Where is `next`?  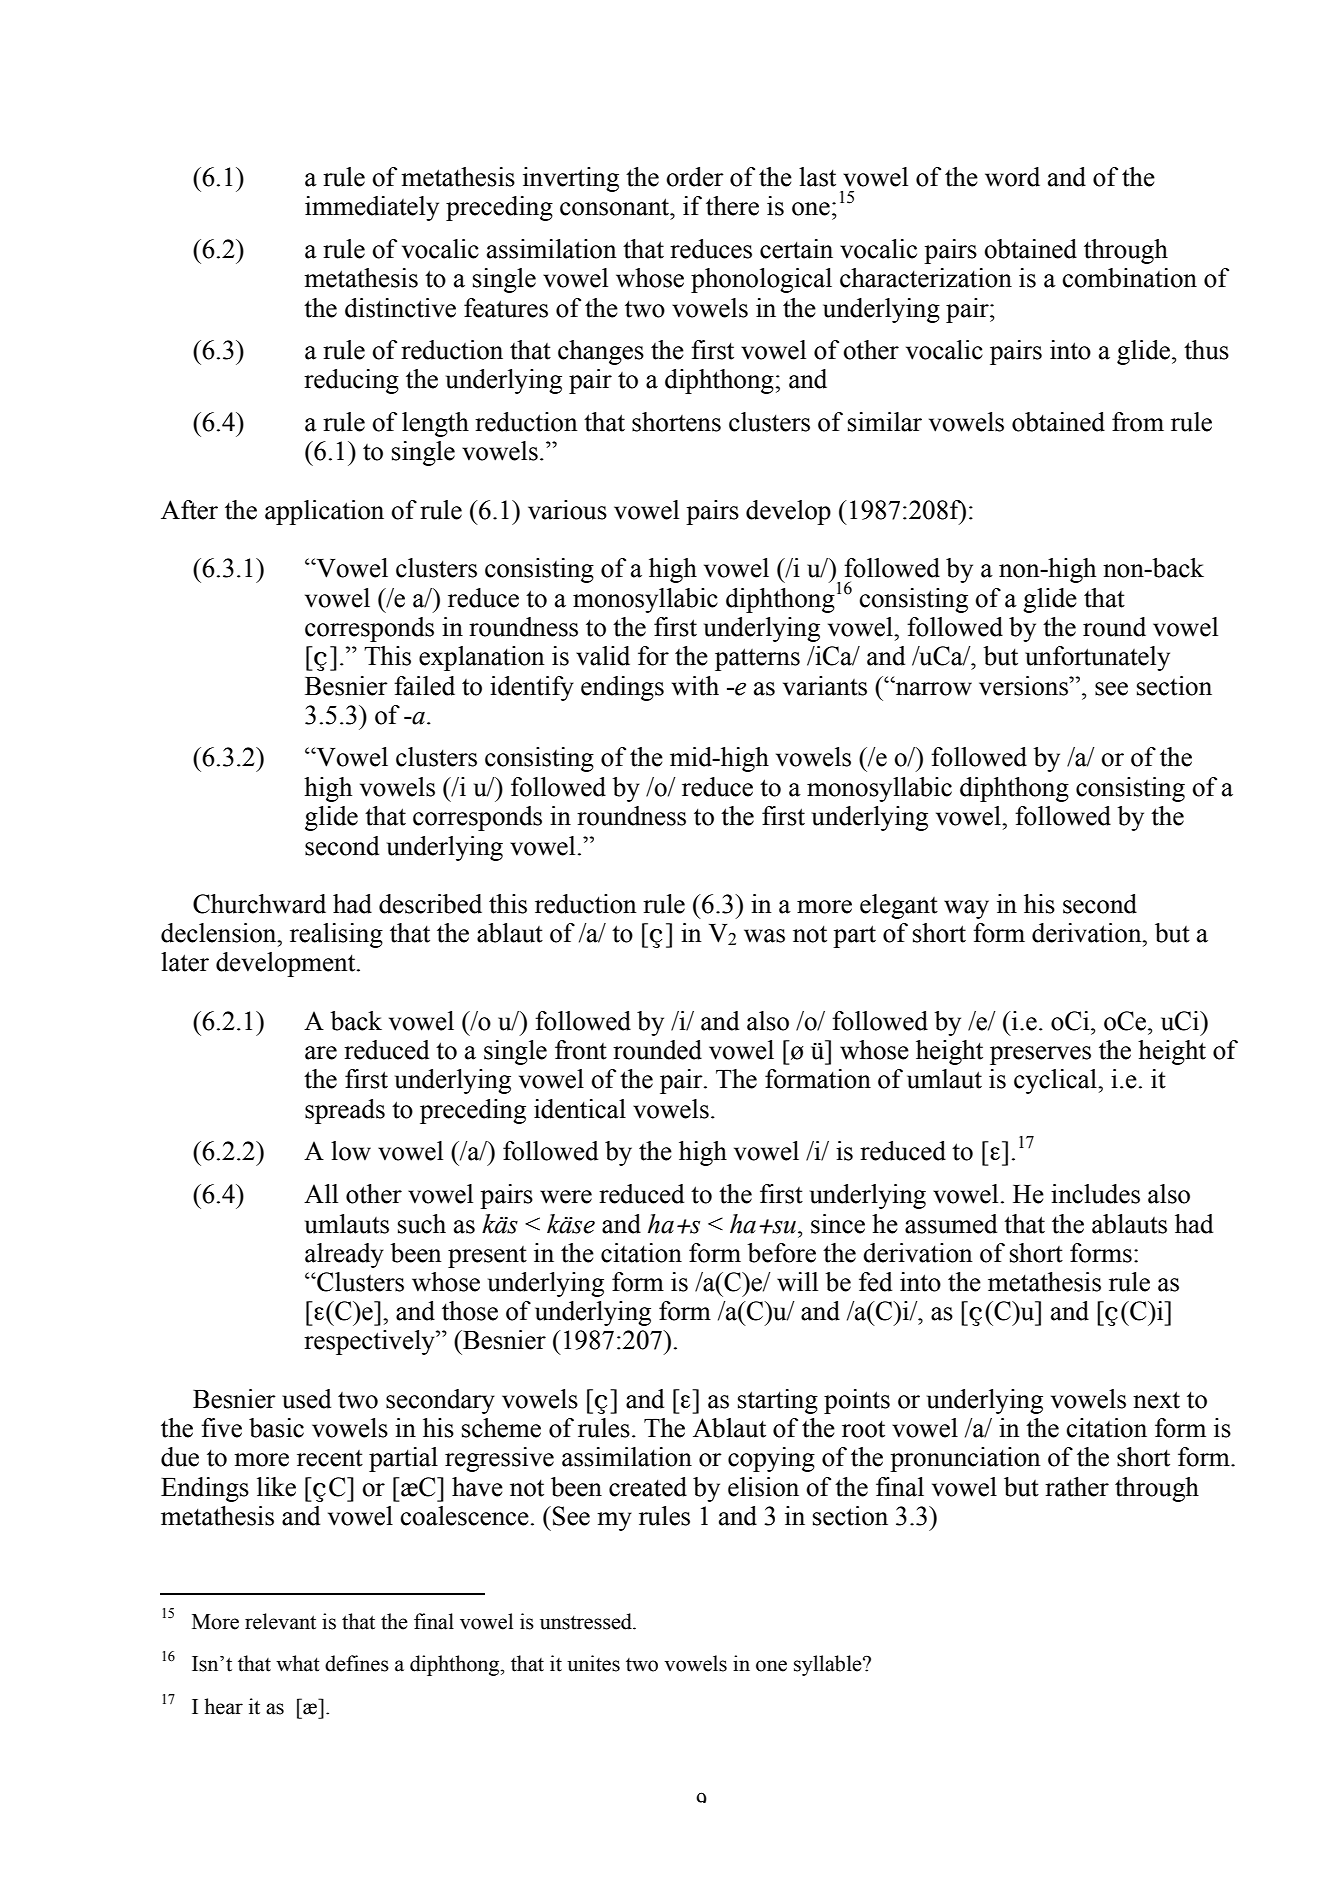
next is located at coordinates (1156, 1400).
